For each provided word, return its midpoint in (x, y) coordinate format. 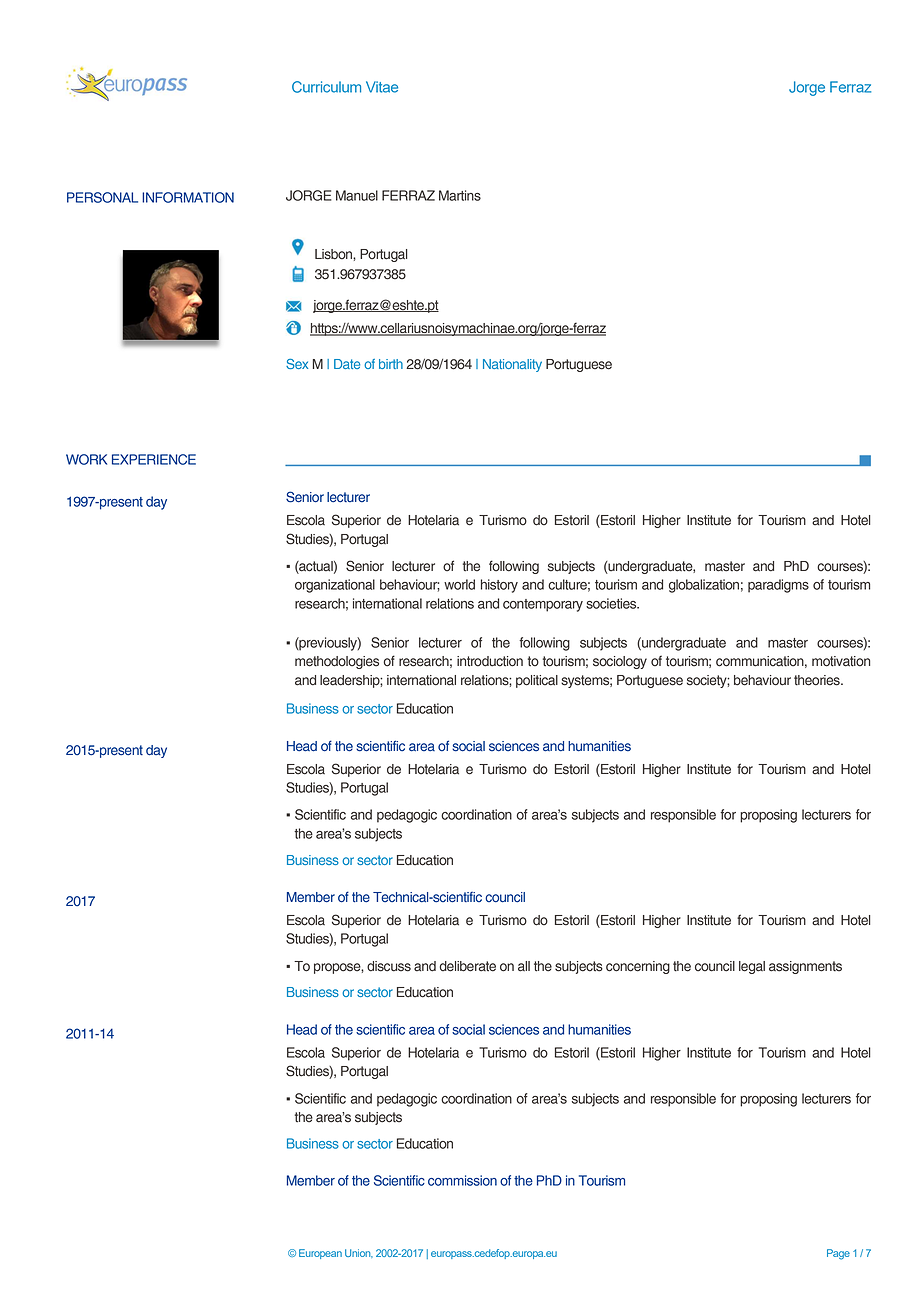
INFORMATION (188, 197)
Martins (460, 195)
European (320, 1254)
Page (838, 1254)
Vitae (382, 87)
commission (462, 1180)
